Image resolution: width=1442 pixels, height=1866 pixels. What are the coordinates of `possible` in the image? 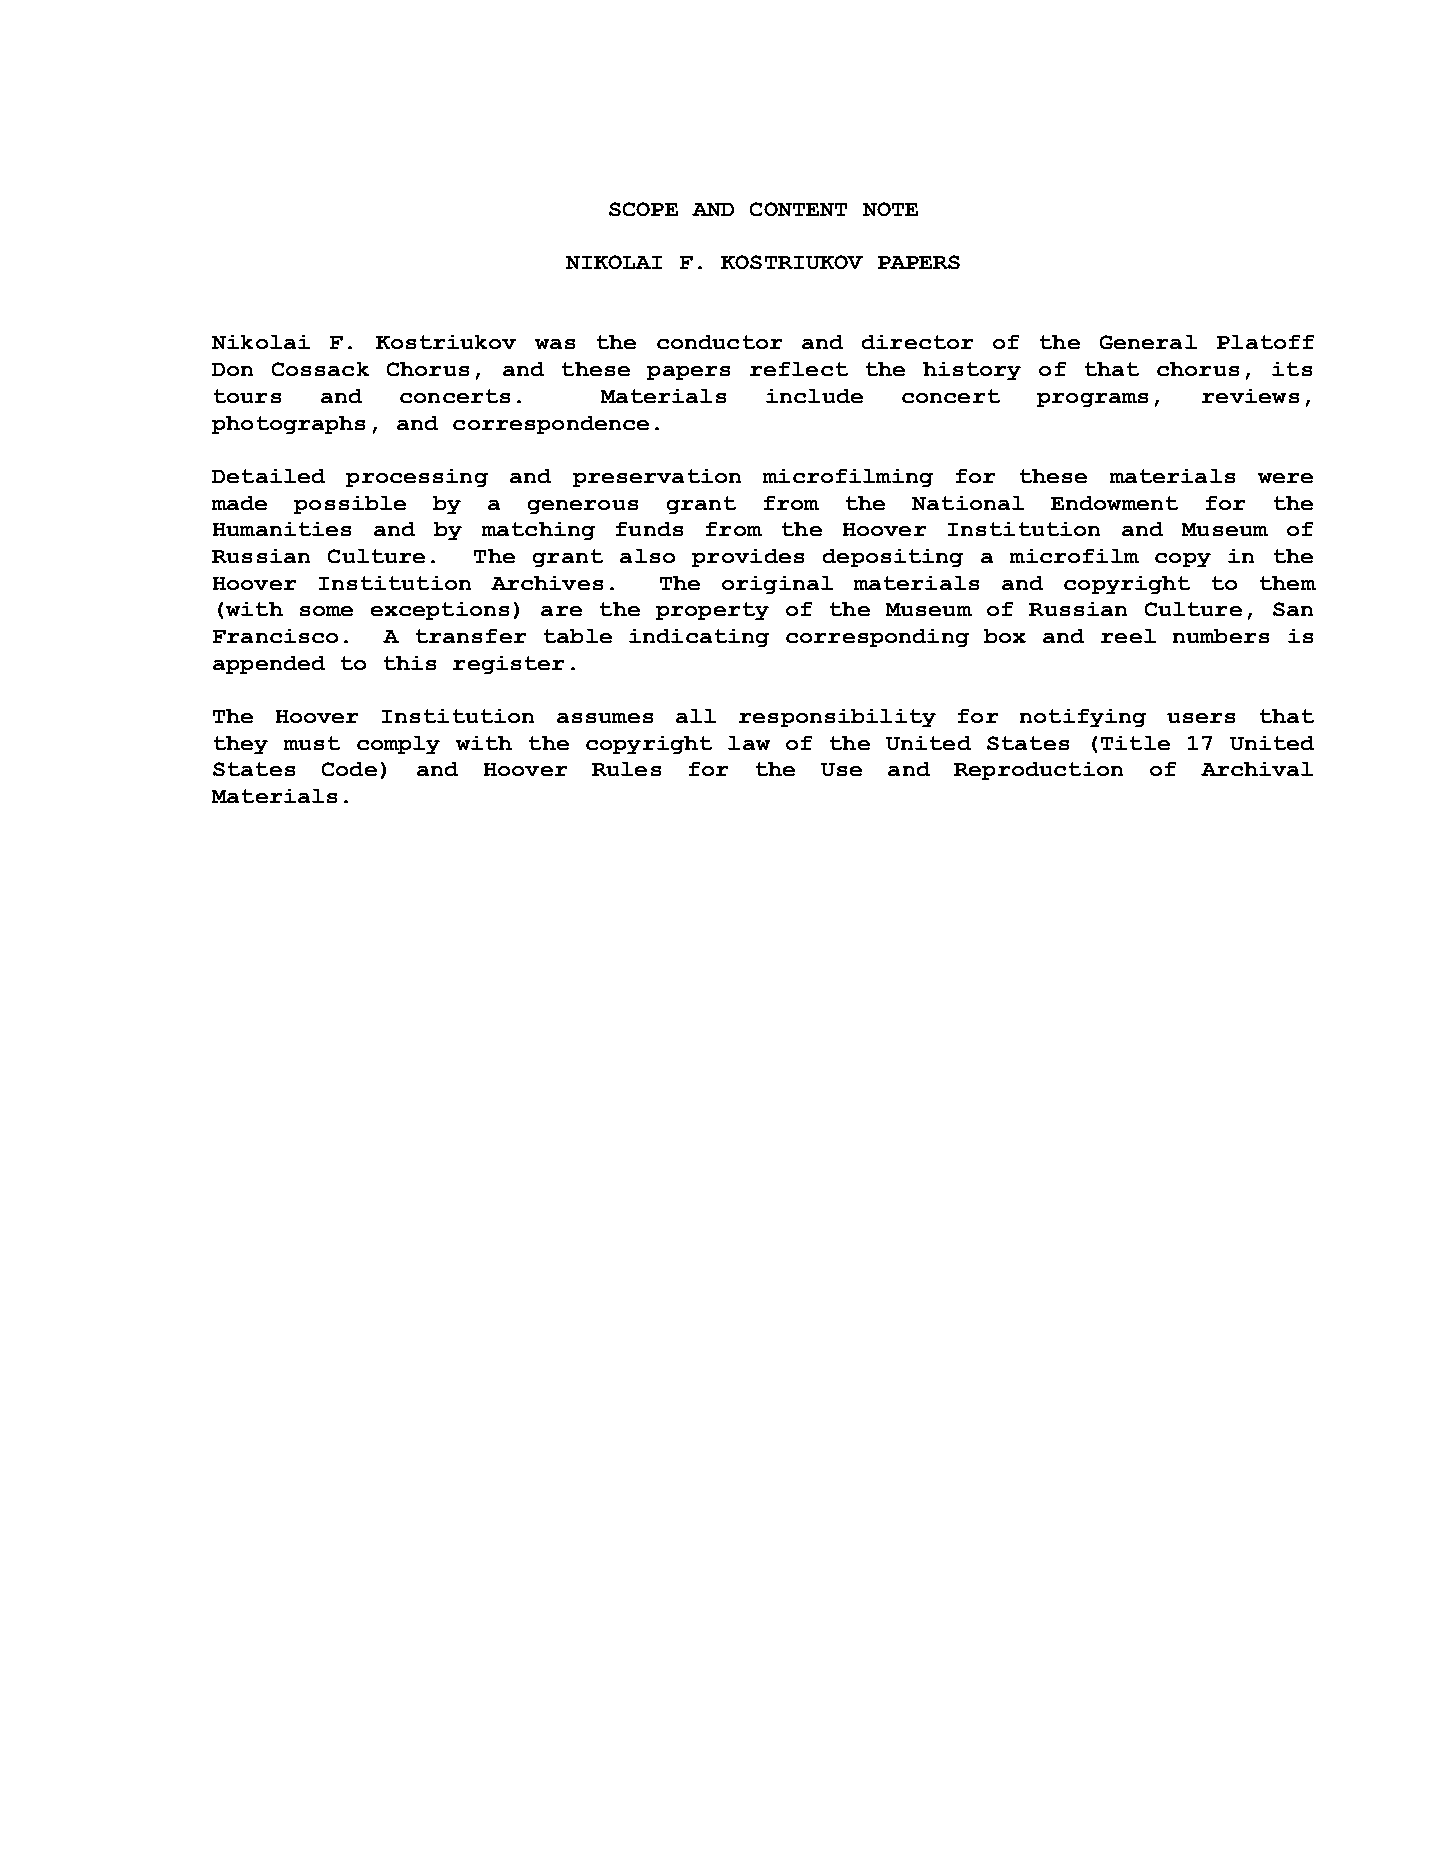 It's located at (350, 505).
